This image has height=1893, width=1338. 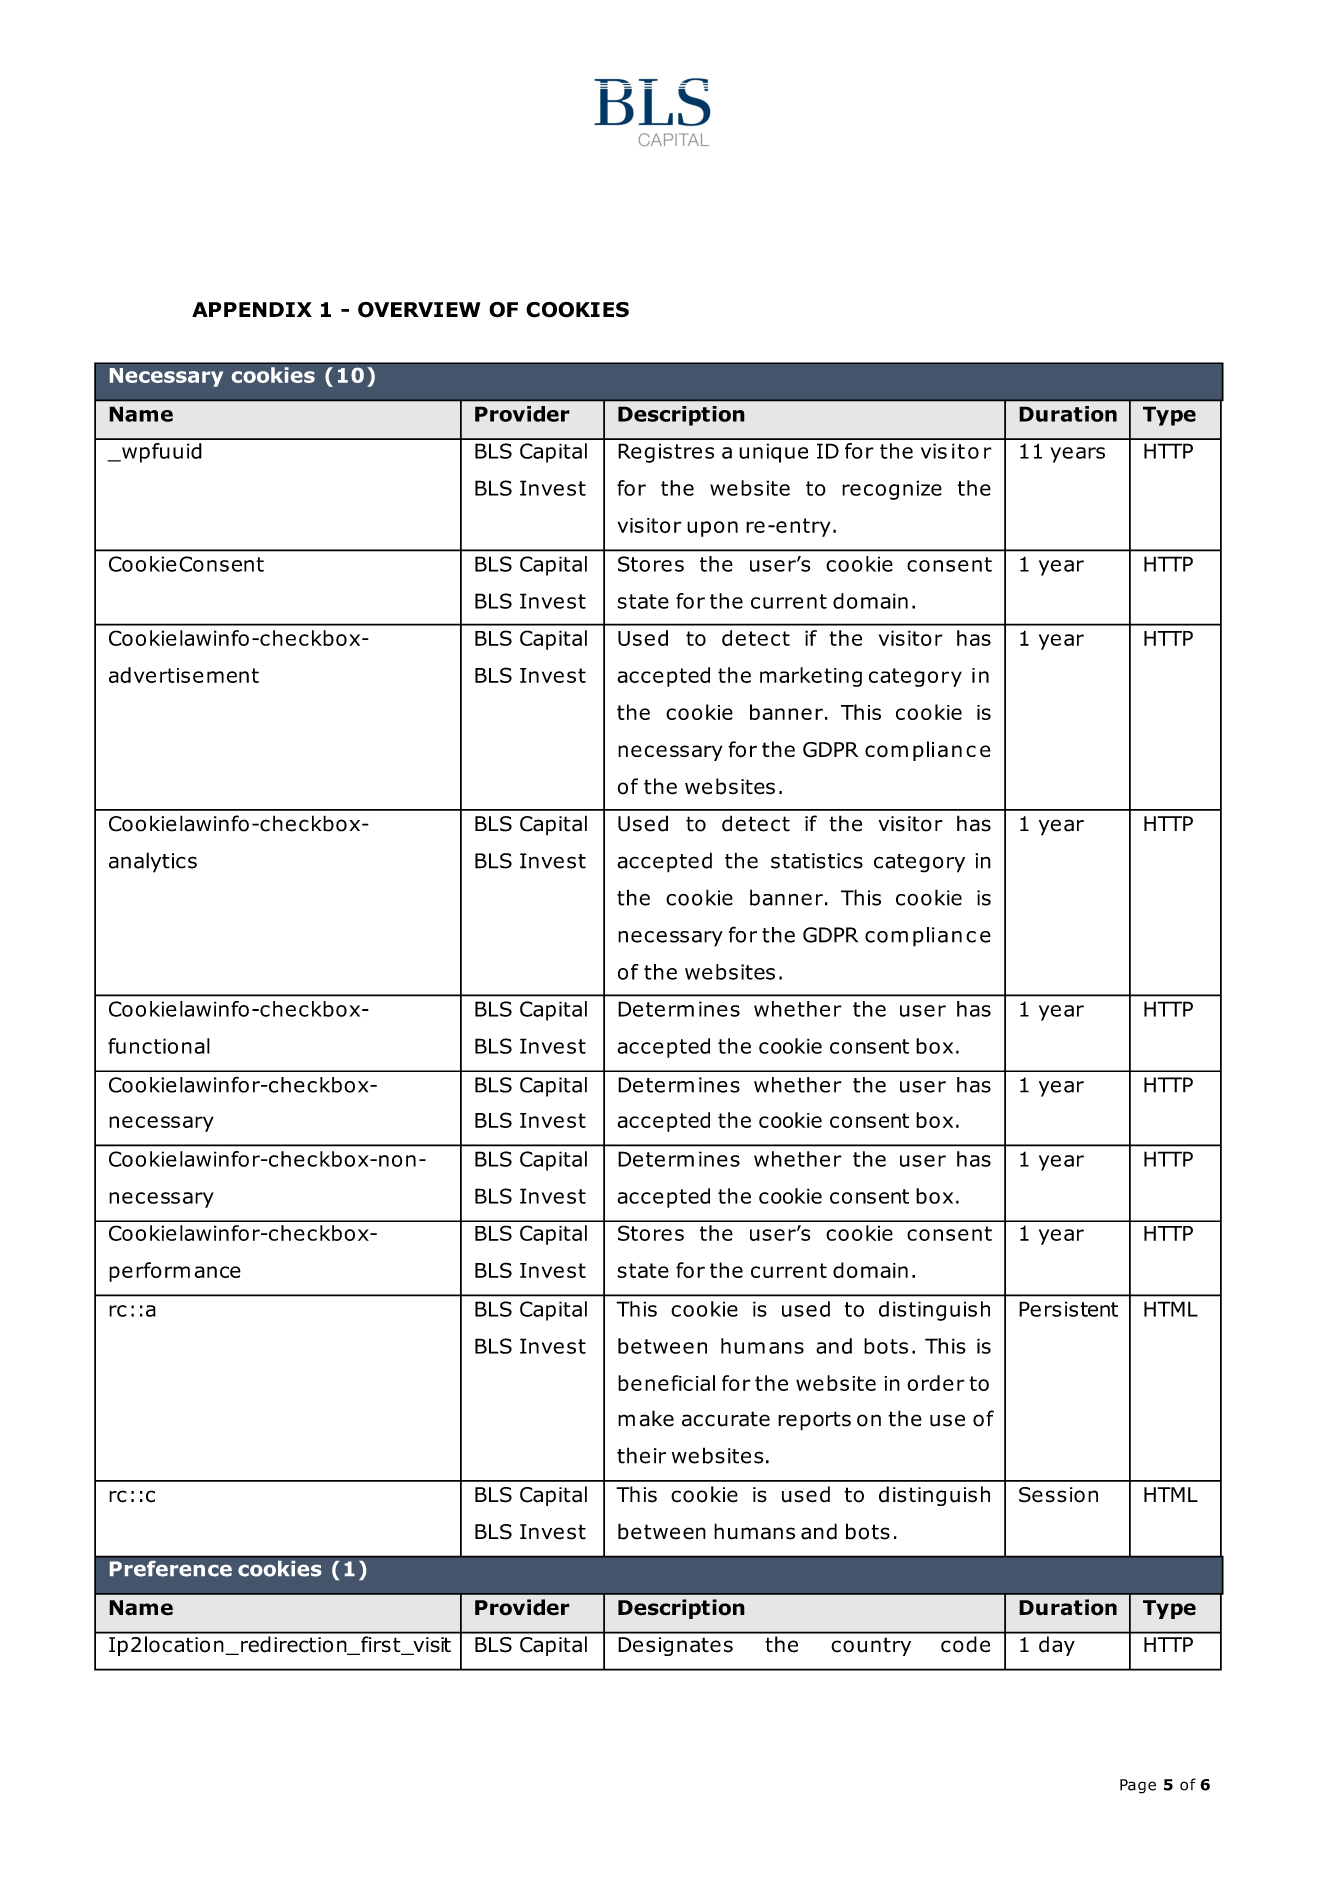 What do you see at coordinates (892, 490) in the image?
I see `recognize` at bounding box center [892, 490].
